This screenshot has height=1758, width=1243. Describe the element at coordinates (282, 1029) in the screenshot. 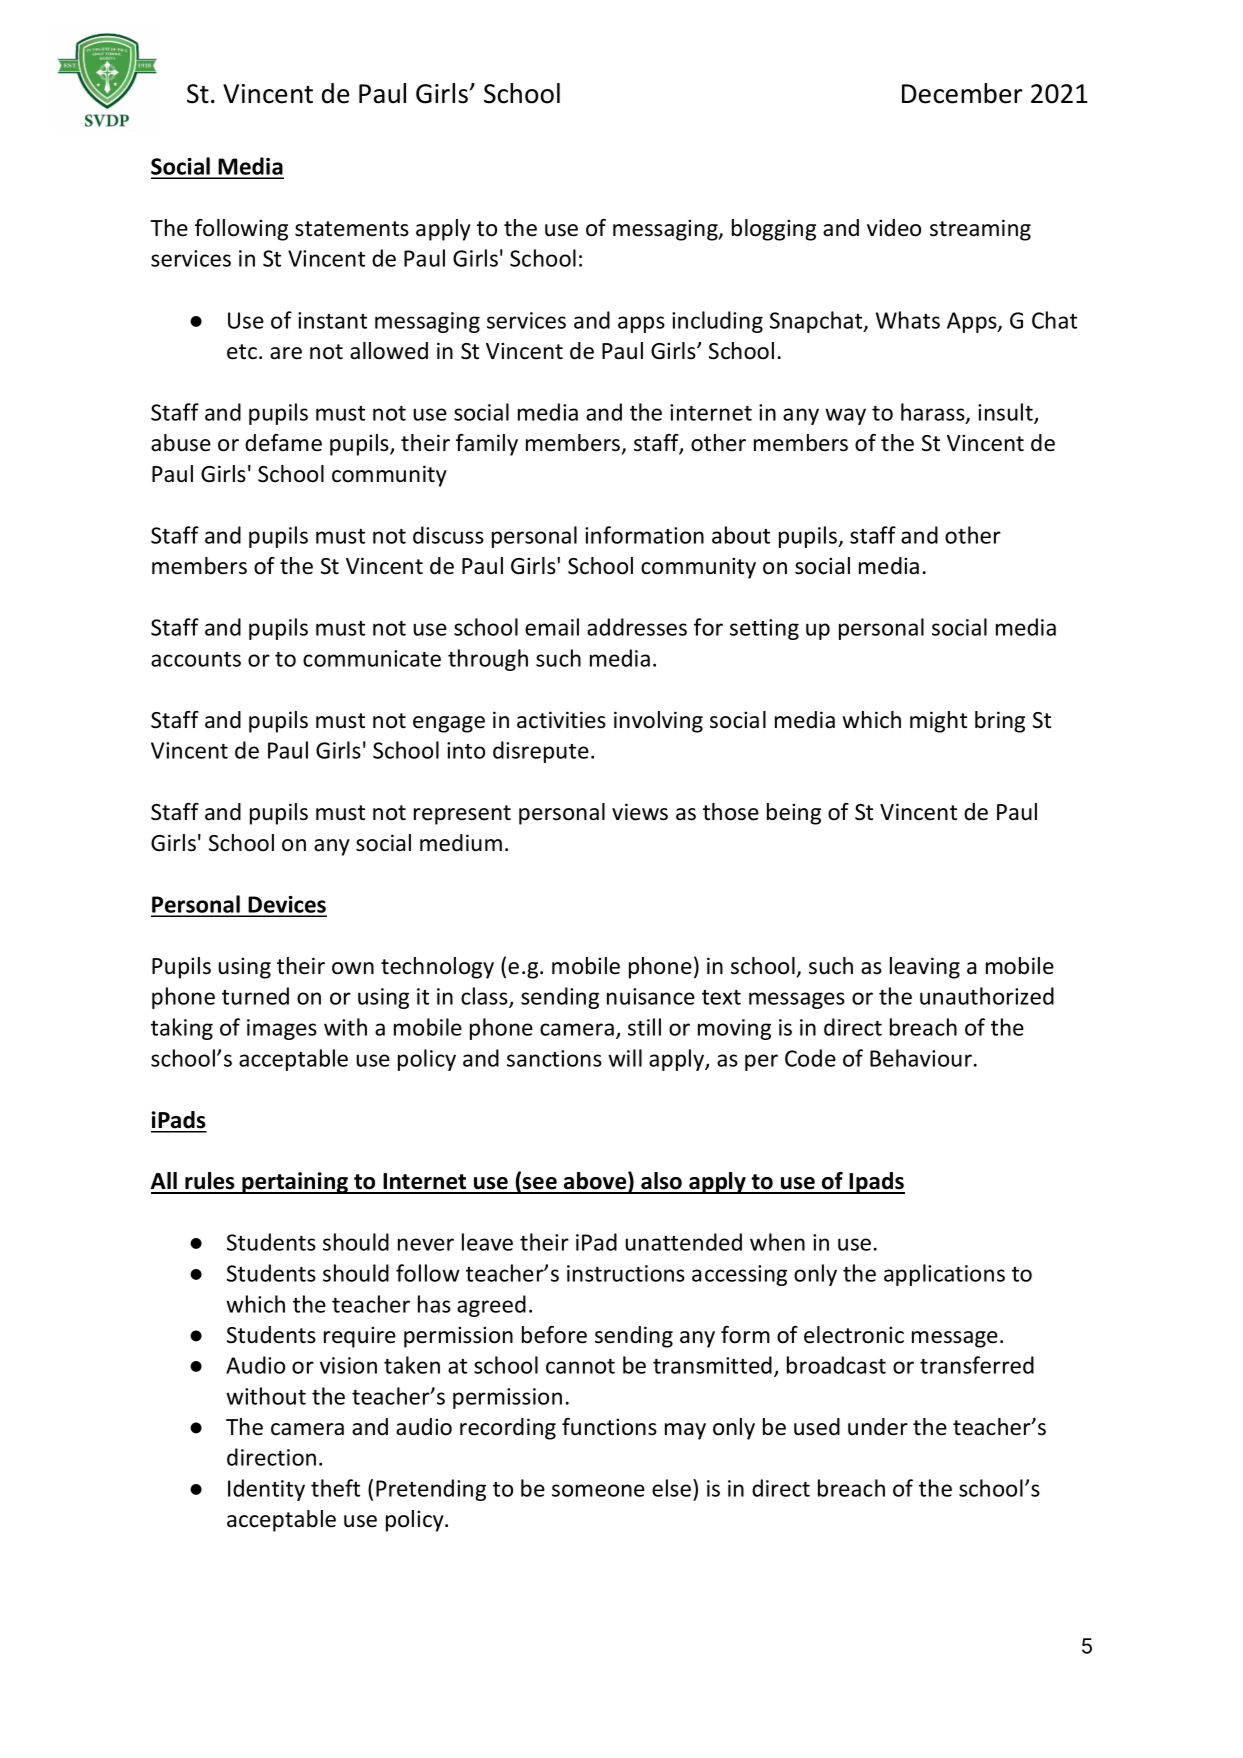

I see `images` at that location.
